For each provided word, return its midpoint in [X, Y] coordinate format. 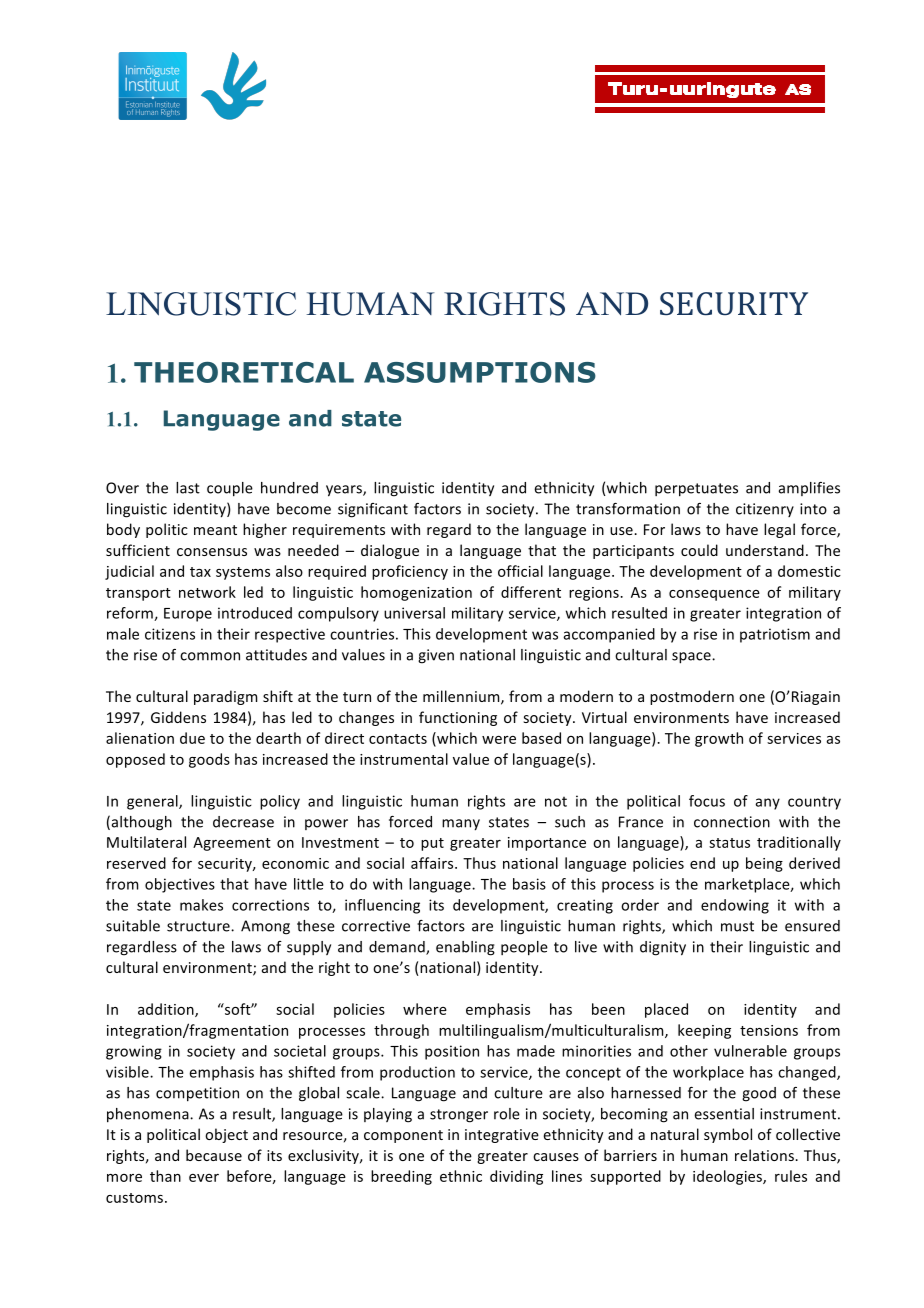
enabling [465, 948]
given [436, 656]
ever [204, 1178]
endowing [735, 906]
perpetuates [696, 490]
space [692, 658]
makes [201, 905]
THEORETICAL [244, 372]
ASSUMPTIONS [480, 372]
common [210, 656]
